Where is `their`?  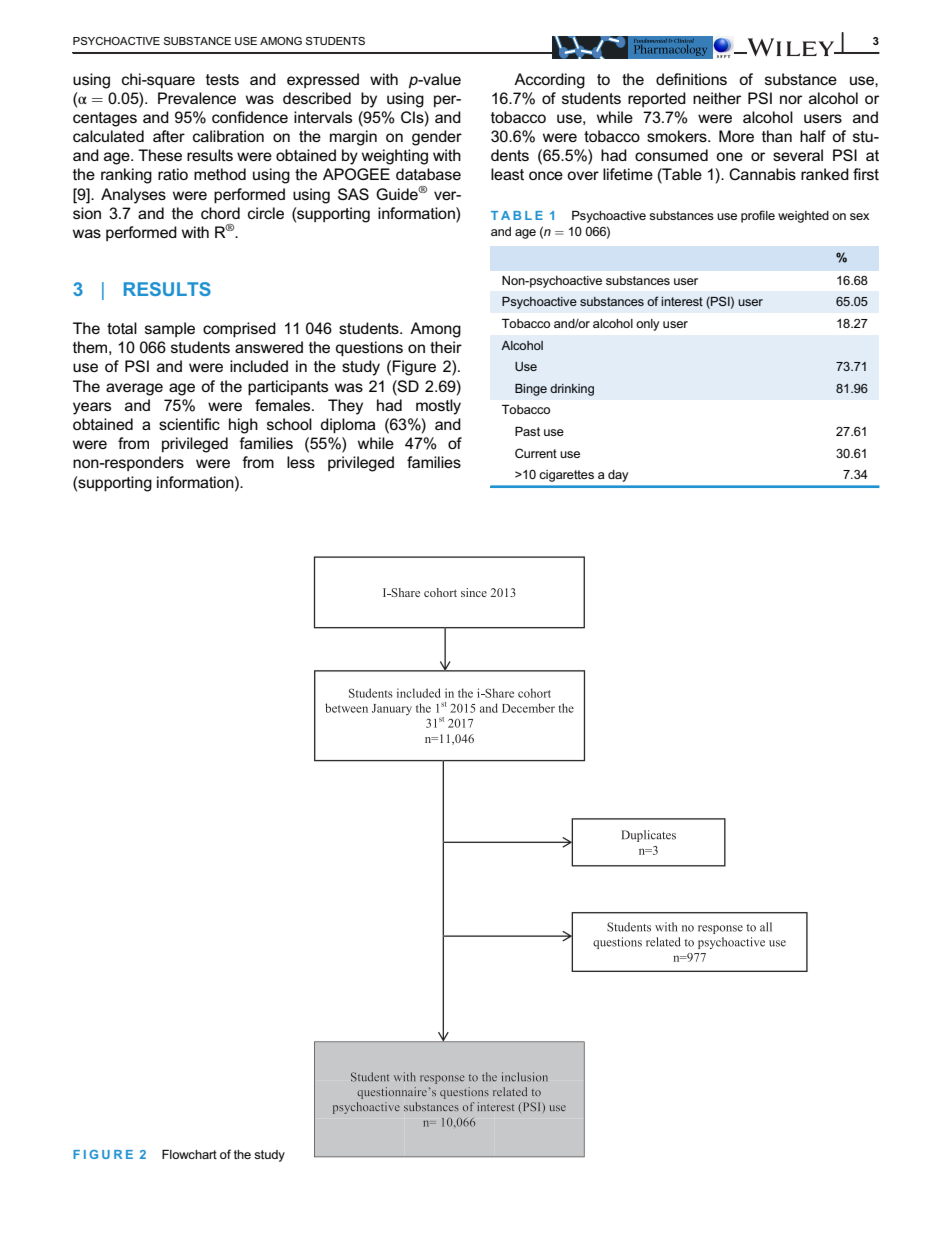
their is located at coordinates (446, 347).
